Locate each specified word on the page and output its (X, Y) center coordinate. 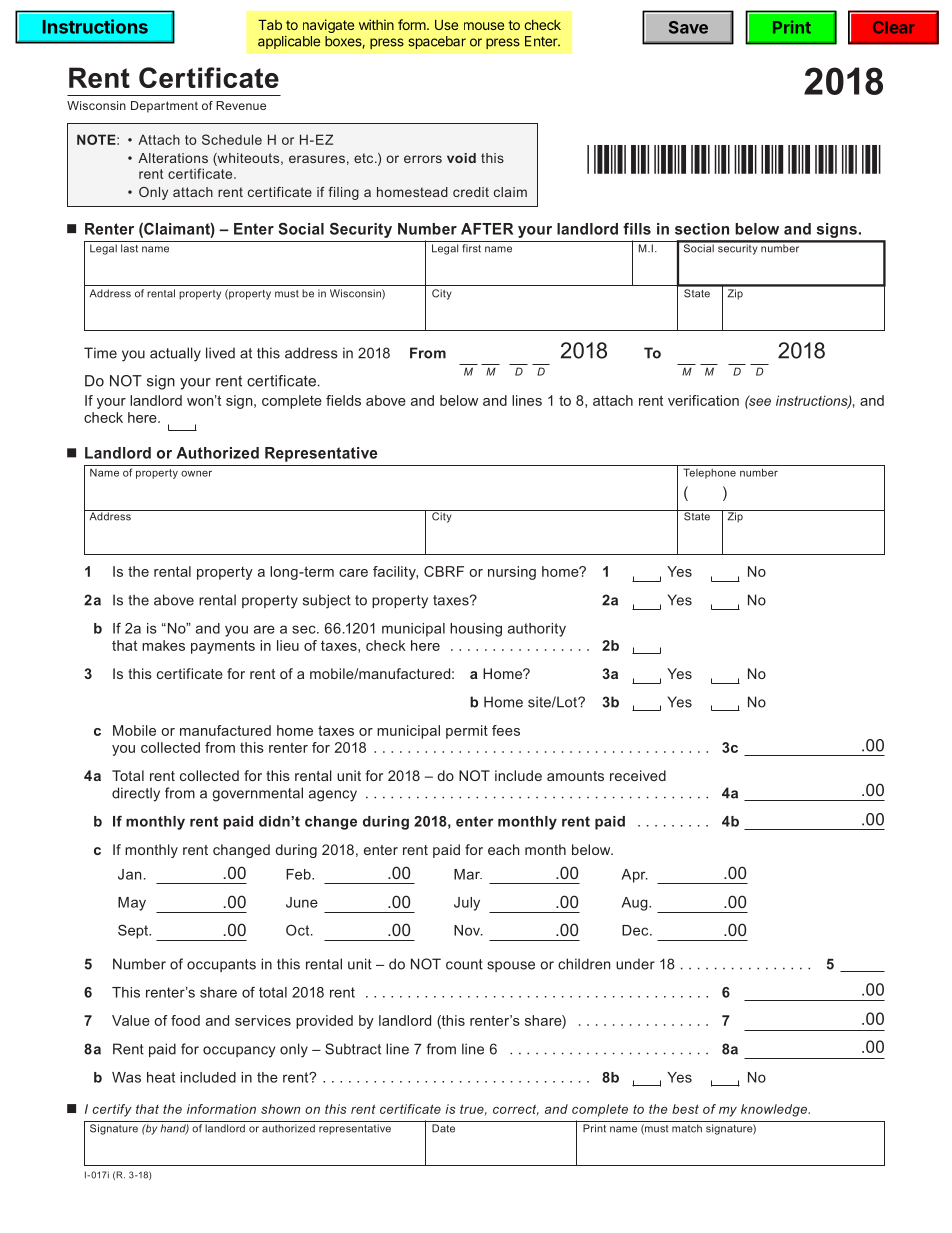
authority (537, 630)
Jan (129, 874)
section (702, 229)
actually (175, 354)
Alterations (173, 158)
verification (703, 400)
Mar (468, 874)
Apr (635, 876)
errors (423, 159)
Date (443, 1128)
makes (163, 645)
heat (161, 1077)
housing (476, 630)
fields (343, 400)
